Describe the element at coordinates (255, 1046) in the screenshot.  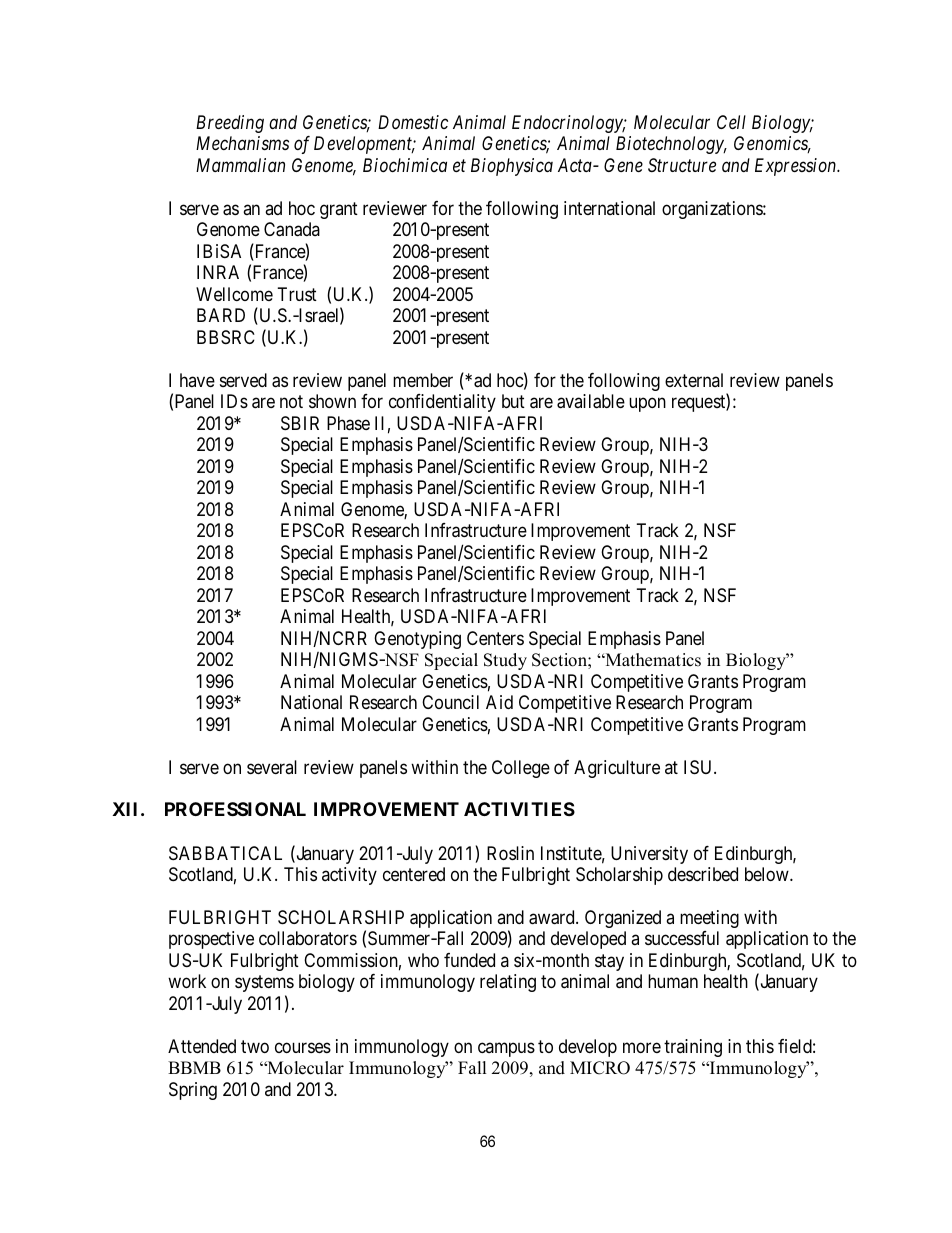
I see `two` at that location.
